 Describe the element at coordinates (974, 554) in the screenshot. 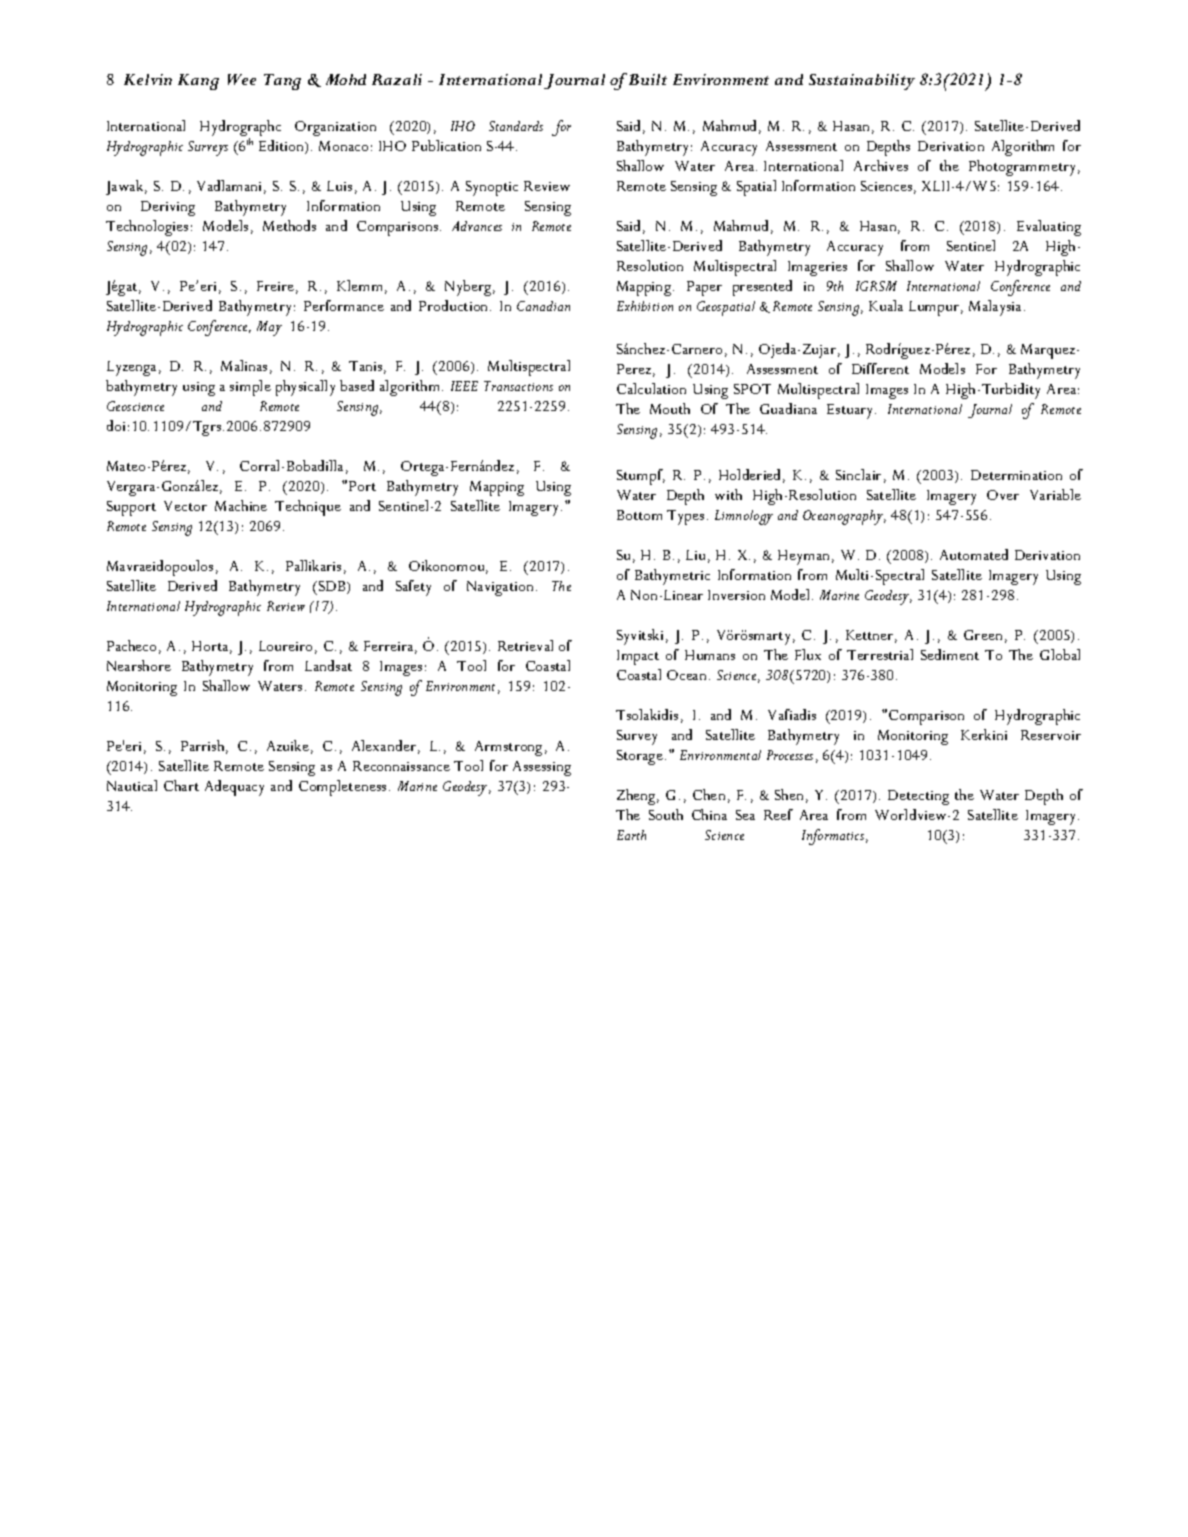

I see `Automated` at that location.
